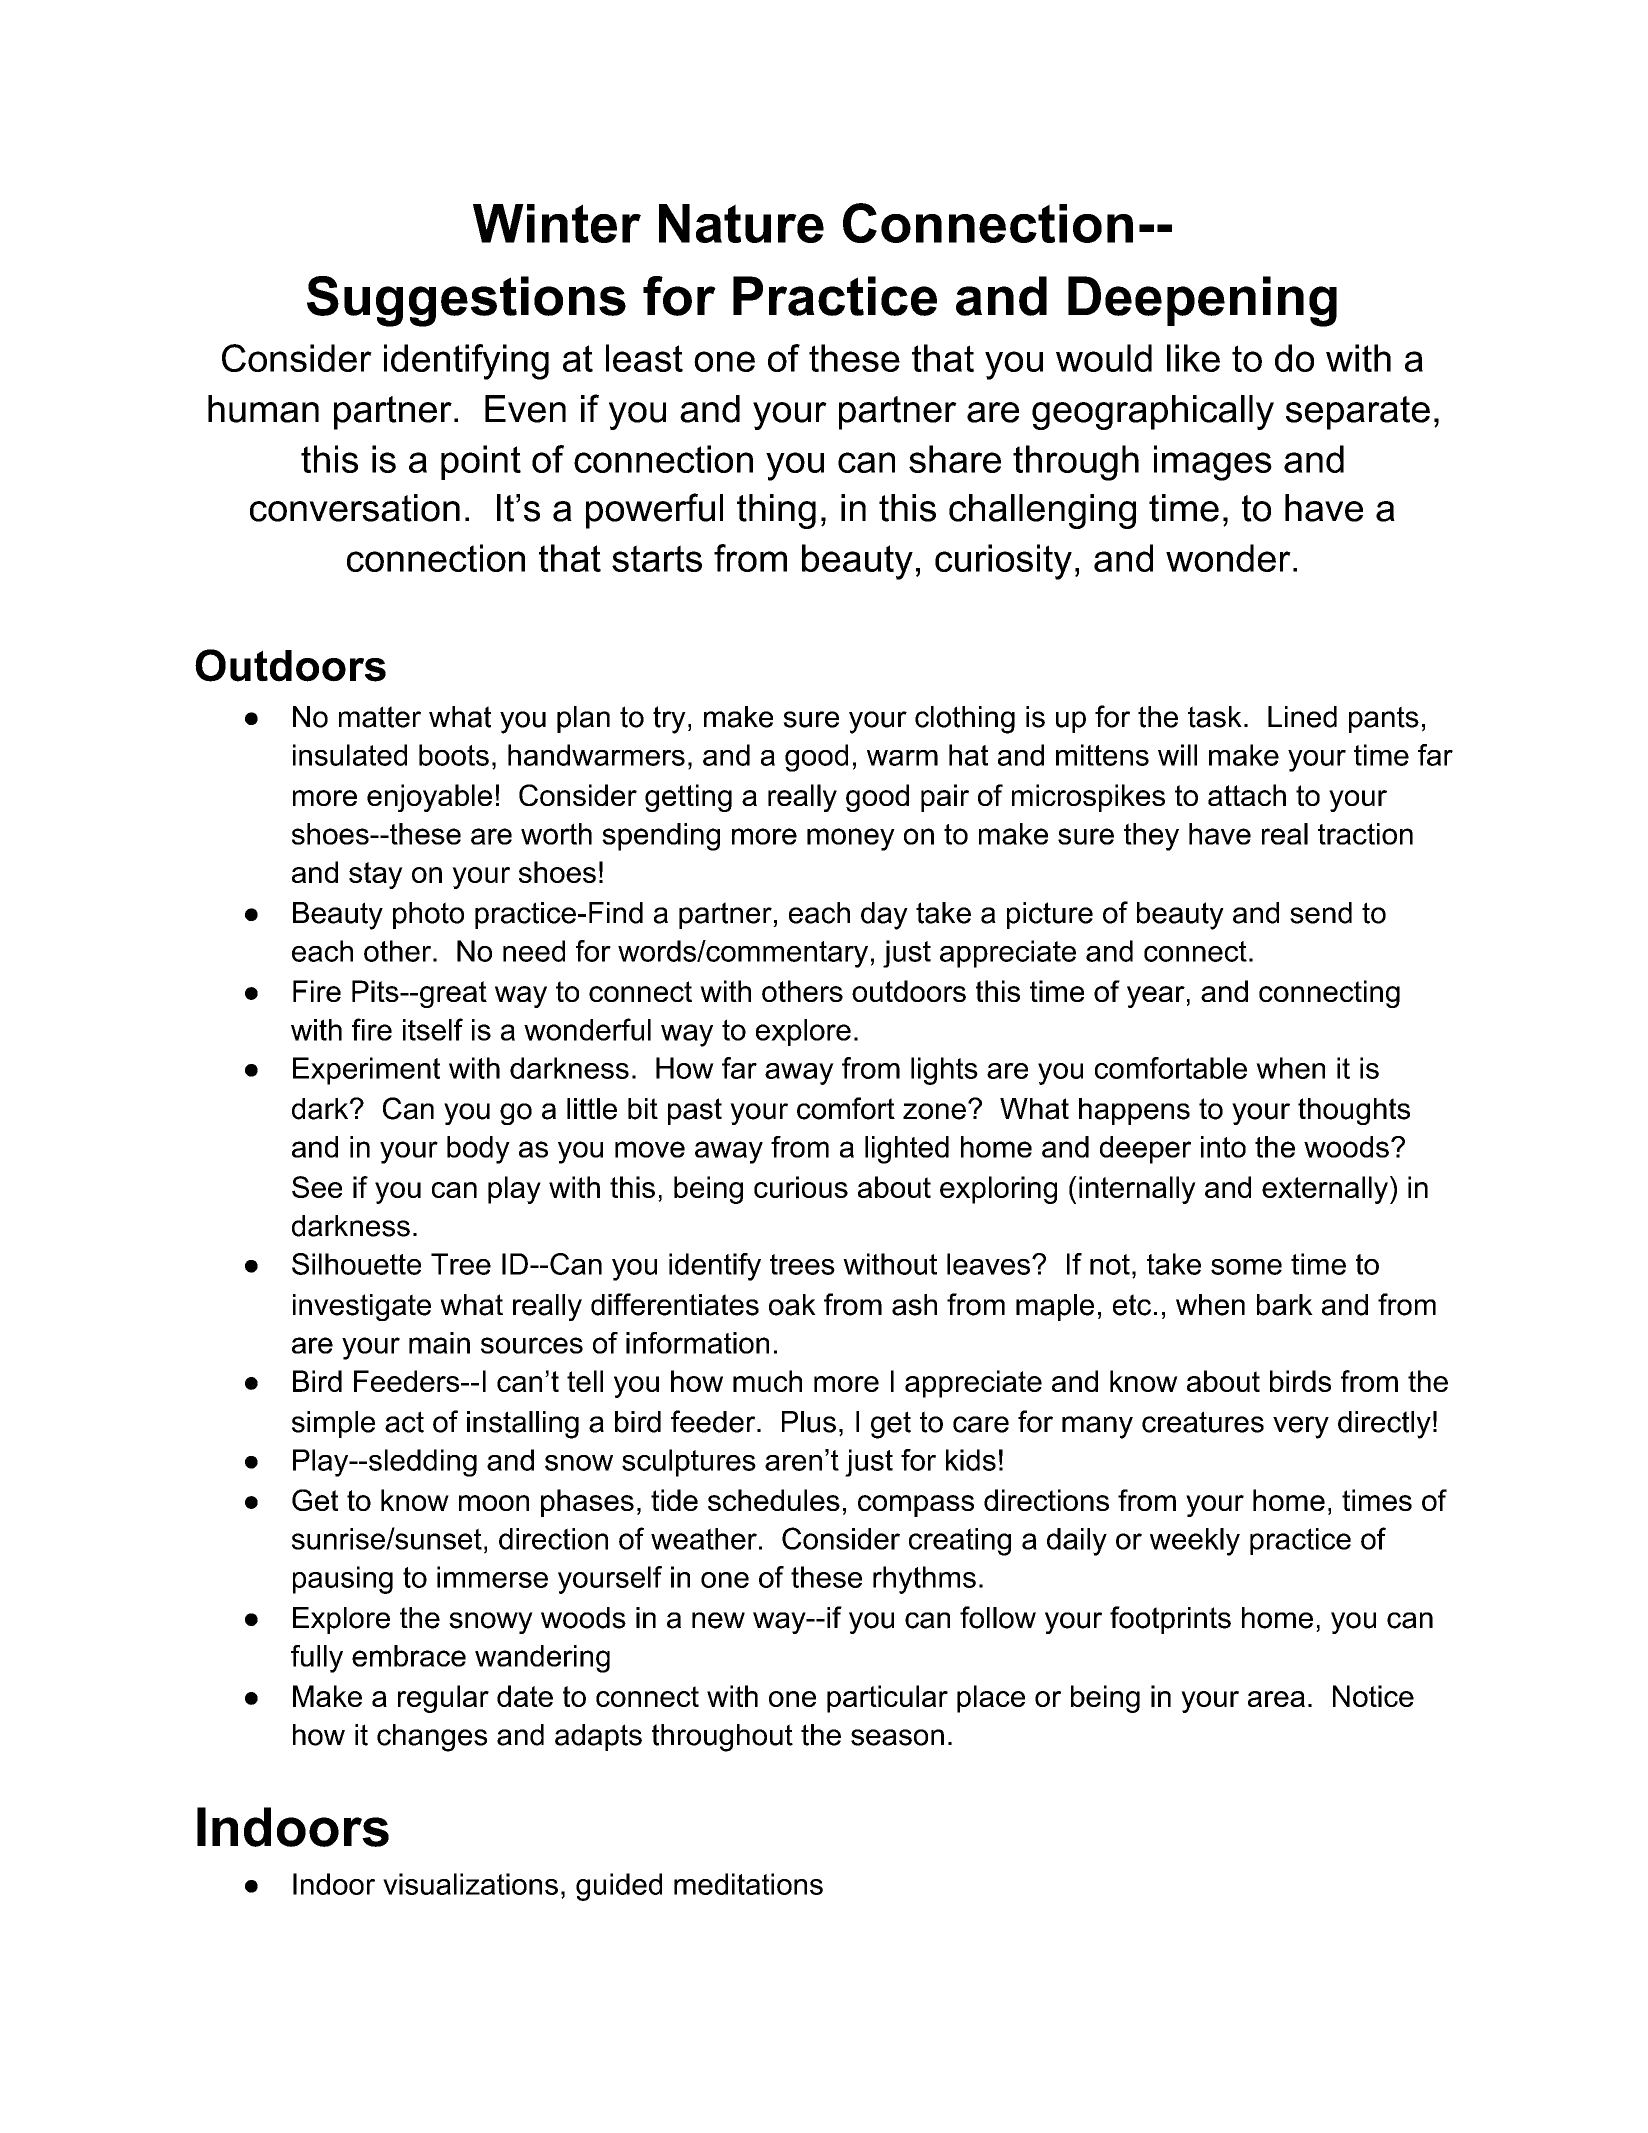 This screenshot has width=1648, height=2133. What do you see at coordinates (1202, 301) in the screenshot?
I see `Deepening` at bounding box center [1202, 301].
